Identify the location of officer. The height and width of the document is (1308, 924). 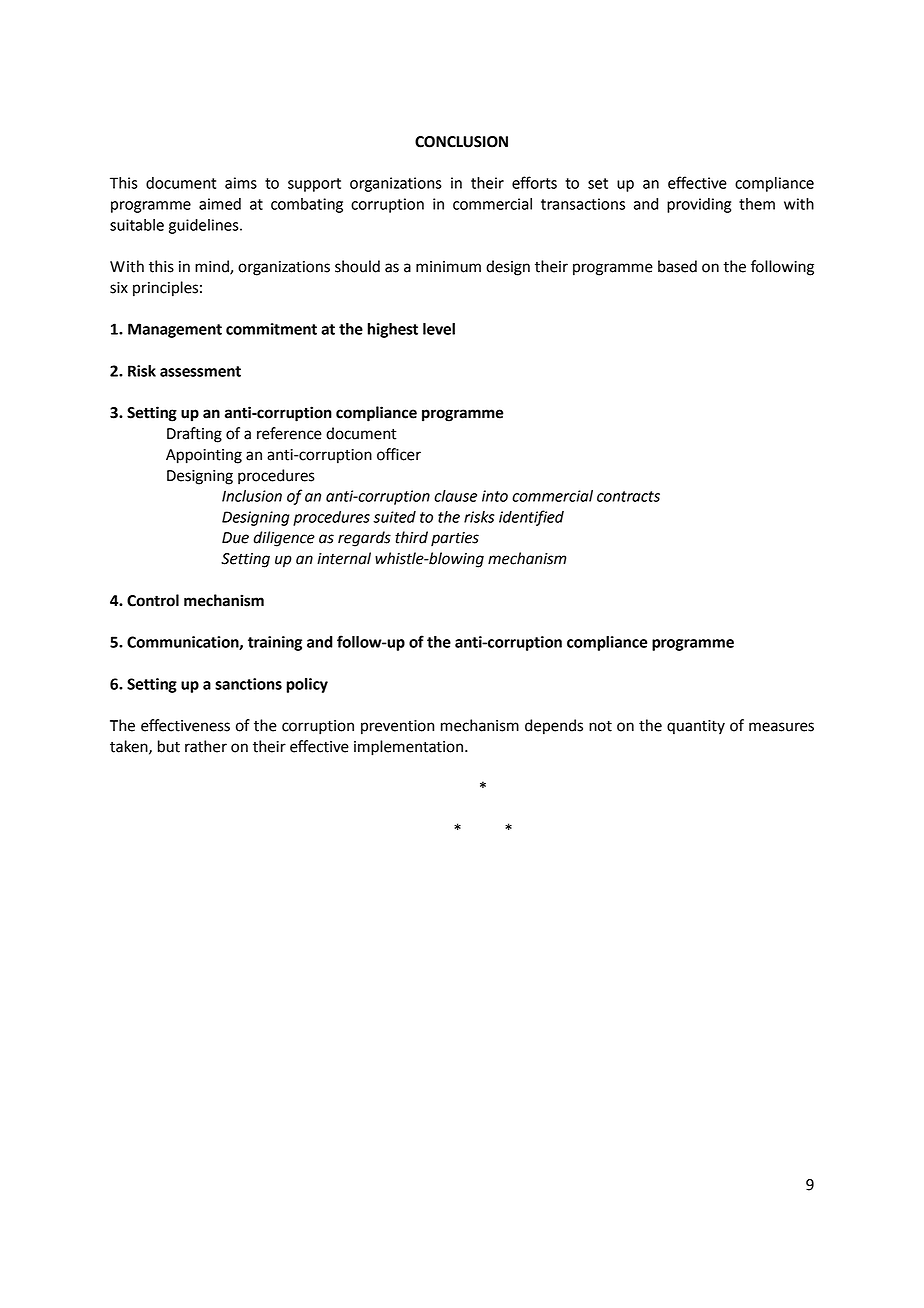
(399, 454).
